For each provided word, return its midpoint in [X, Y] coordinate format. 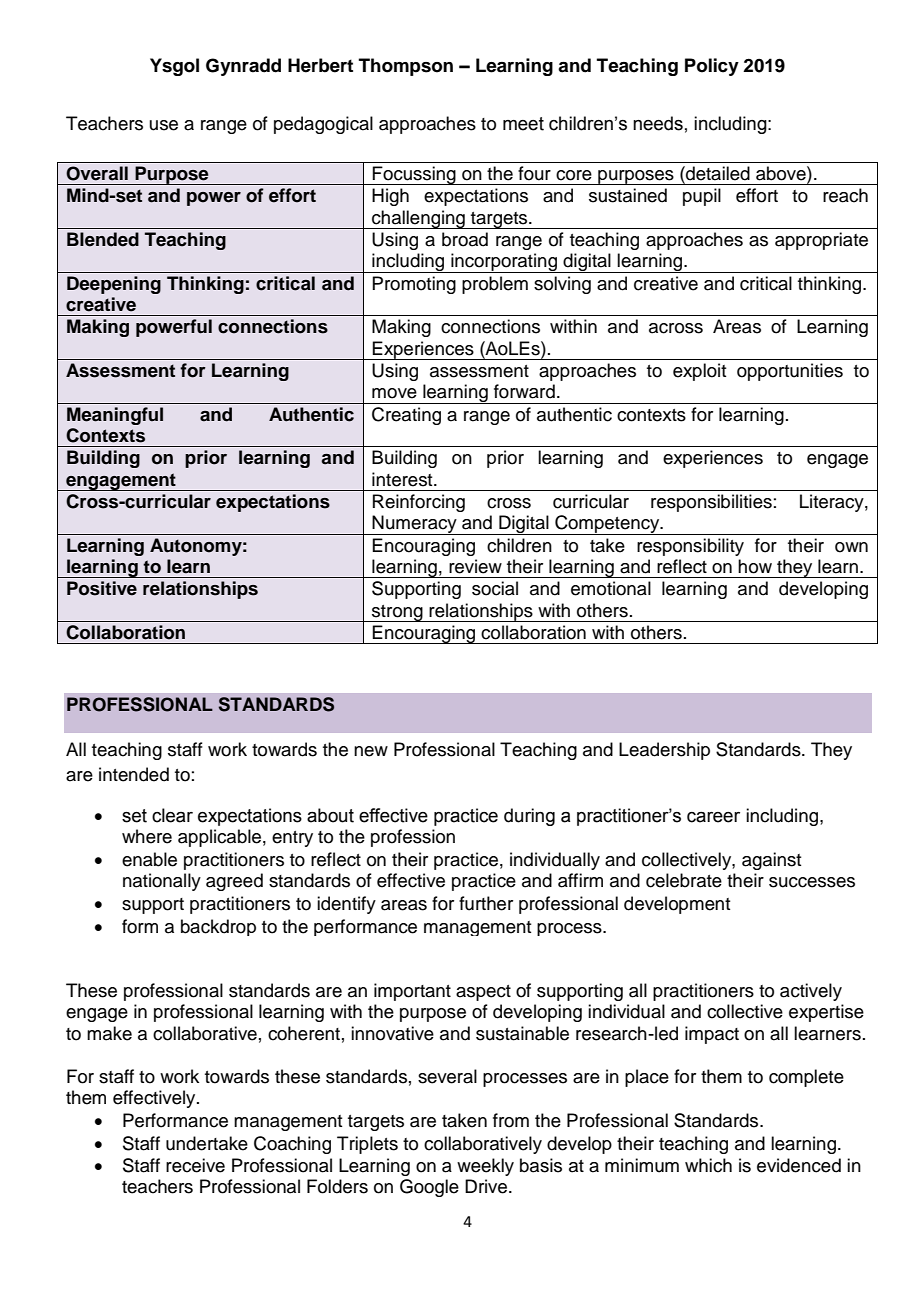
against [771, 861]
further [486, 903]
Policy [712, 67]
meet [523, 124]
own [851, 547]
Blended [103, 239]
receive [195, 1165]
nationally [162, 882]
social [495, 588]
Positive [102, 588]
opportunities [790, 372]
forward [524, 391]
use [164, 125]
